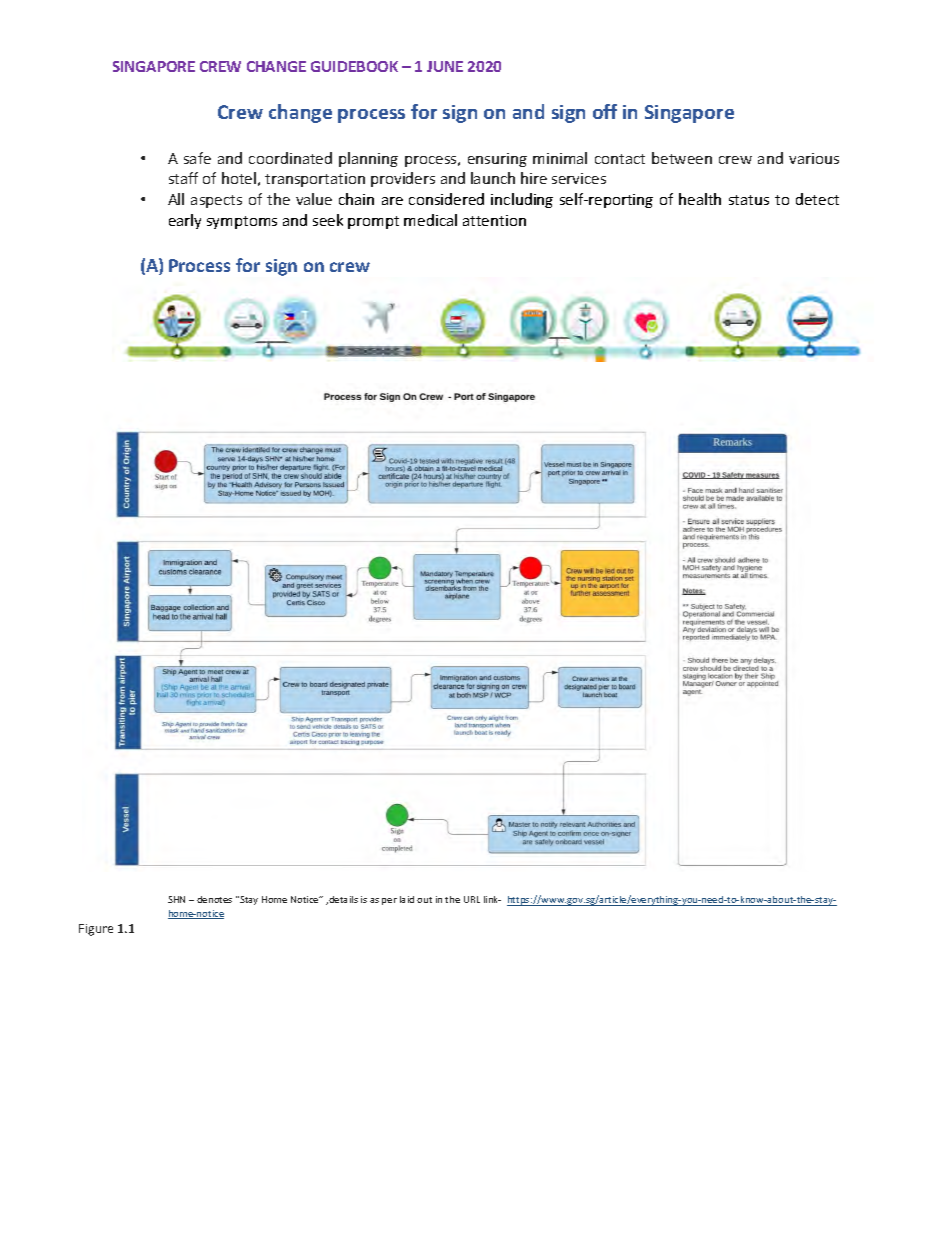  What do you see at coordinates (749, 200) in the image?
I see `status` at bounding box center [749, 200].
